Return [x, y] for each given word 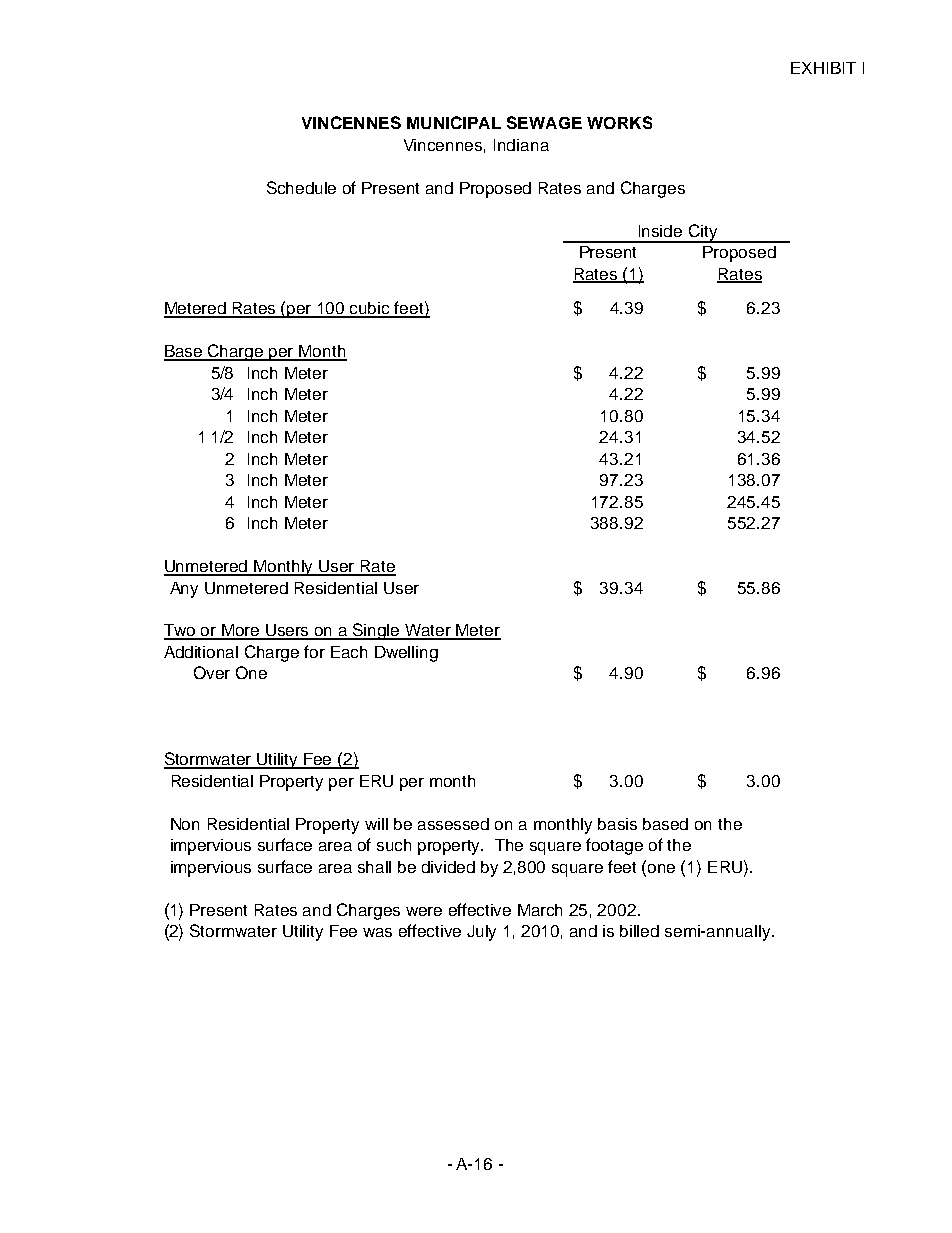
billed [639, 931]
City [703, 233]
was [377, 932]
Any [184, 590]
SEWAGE [544, 122]
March [540, 910]
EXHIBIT [823, 68]
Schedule [301, 187]
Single [377, 631]
